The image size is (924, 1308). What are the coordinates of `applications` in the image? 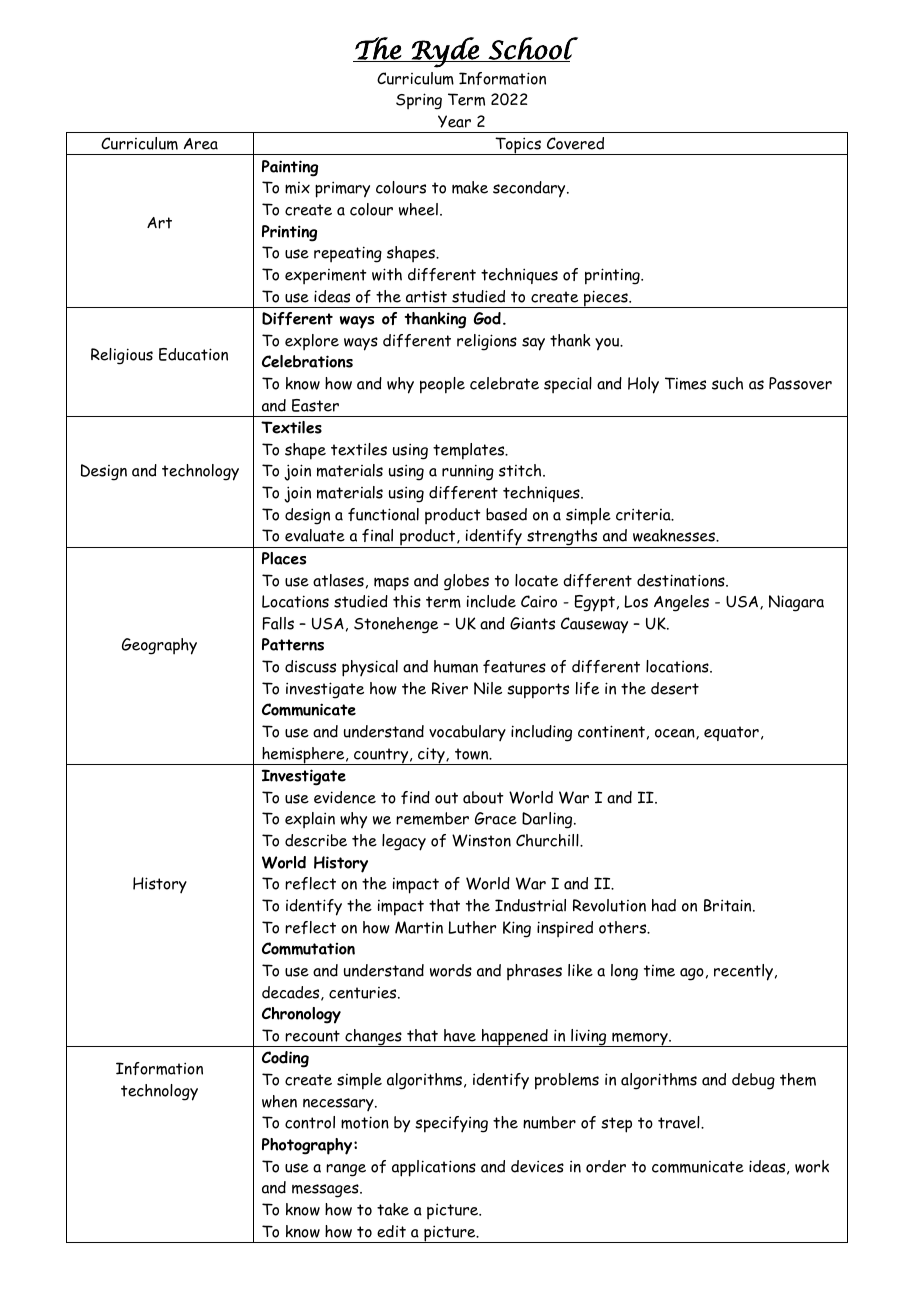 It's located at (434, 1168).
